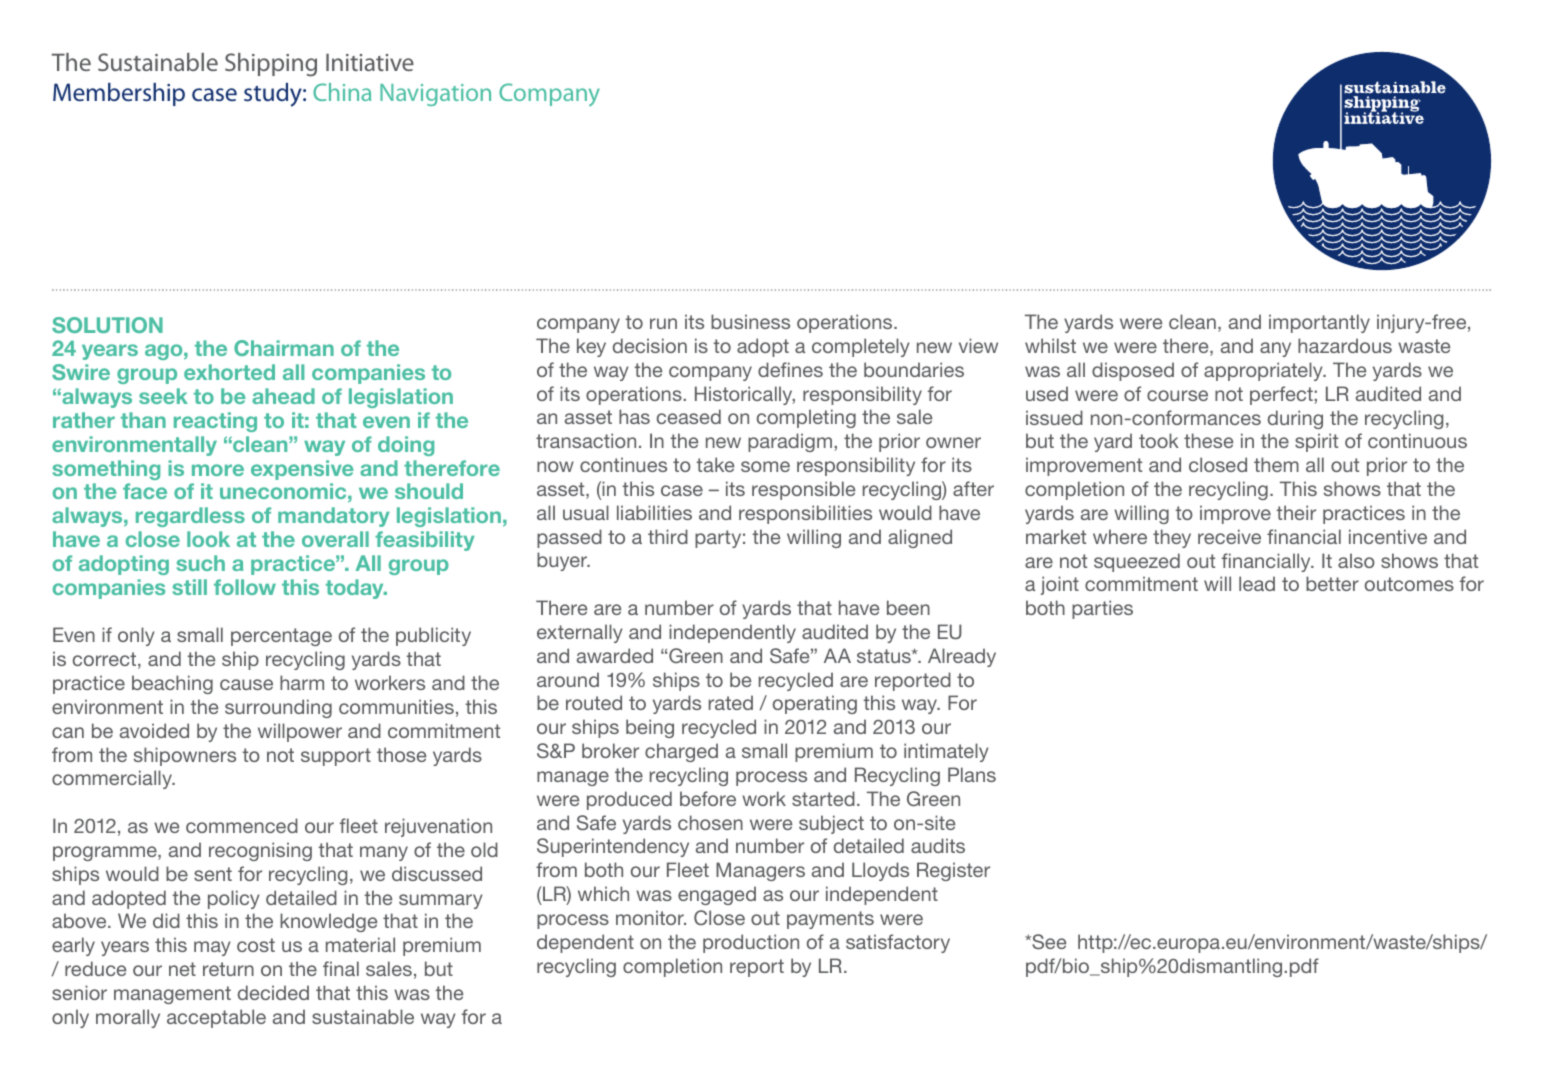  What do you see at coordinates (1229, 536) in the screenshot?
I see `receive` at bounding box center [1229, 536].
